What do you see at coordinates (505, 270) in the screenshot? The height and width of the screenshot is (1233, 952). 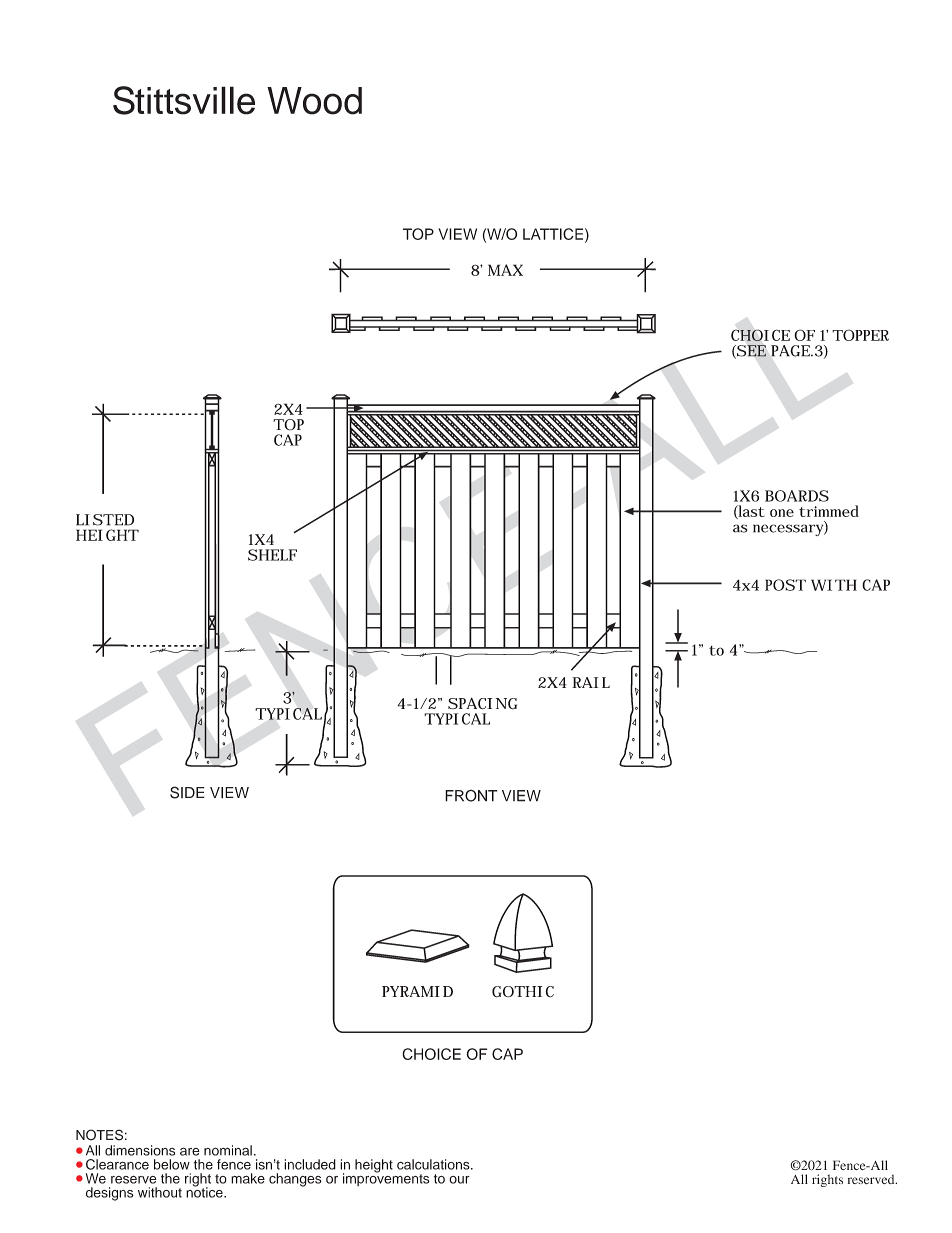 I see `MAX` at bounding box center [505, 270].
